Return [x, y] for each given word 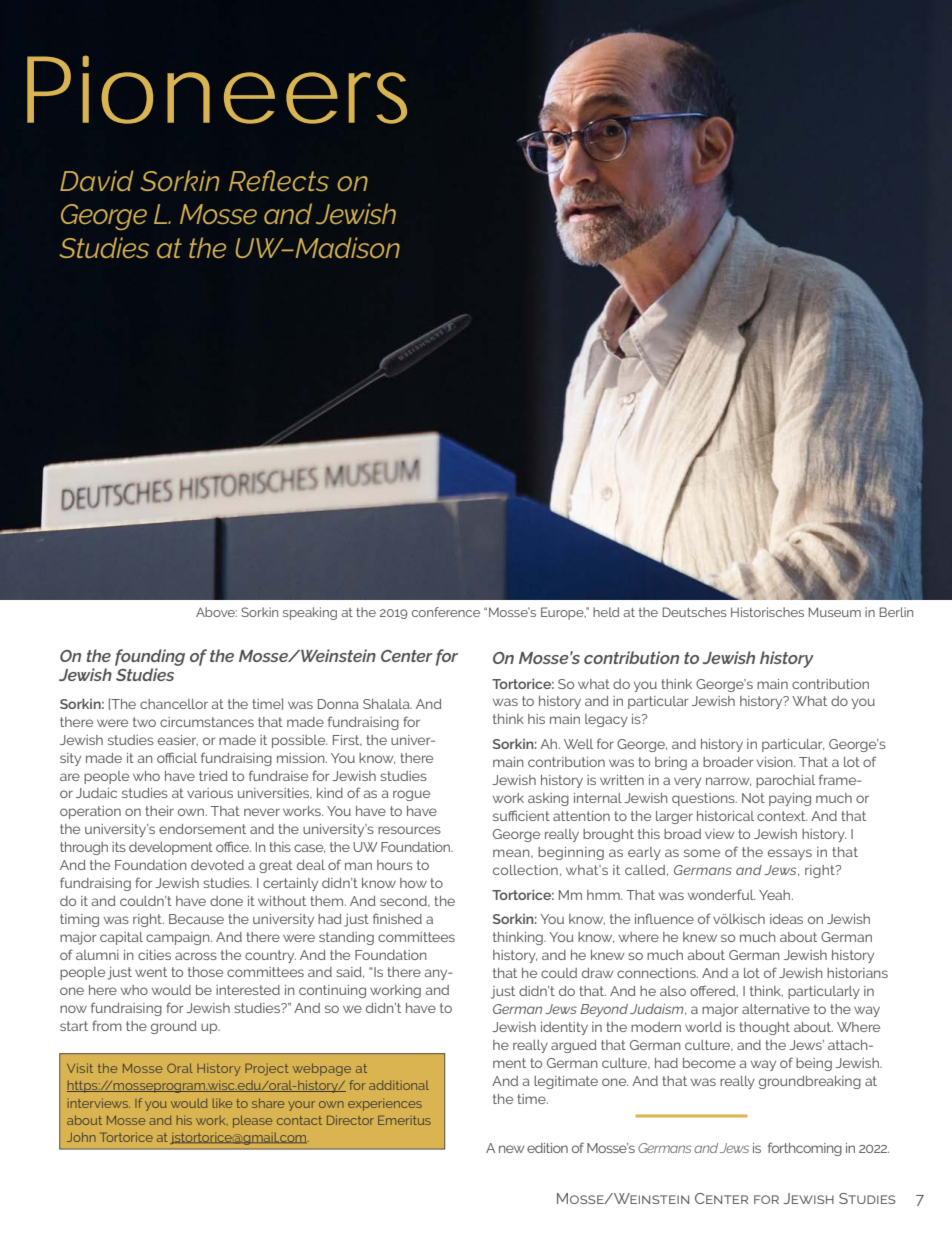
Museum [835, 612]
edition [547, 1148]
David [97, 180]
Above [216, 612]
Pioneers [217, 89]
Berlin [896, 612]
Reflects [279, 180]
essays [790, 854]
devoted [217, 865]
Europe [563, 613]
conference [446, 612]
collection [525, 870]
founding [150, 657]
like [222, 1103]
